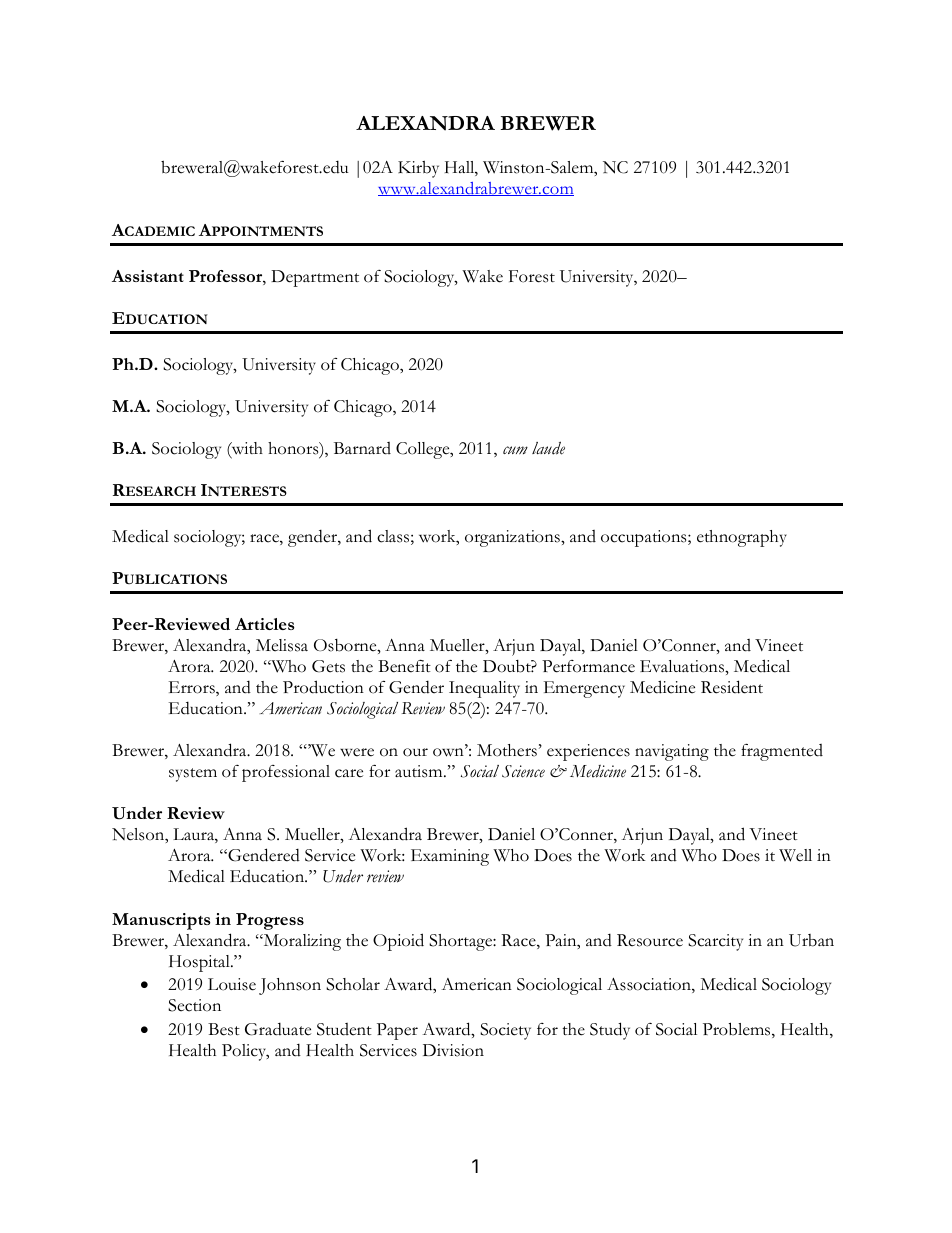  Describe the element at coordinates (782, 752) in the screenshot. I see `fragmented` at that location.
